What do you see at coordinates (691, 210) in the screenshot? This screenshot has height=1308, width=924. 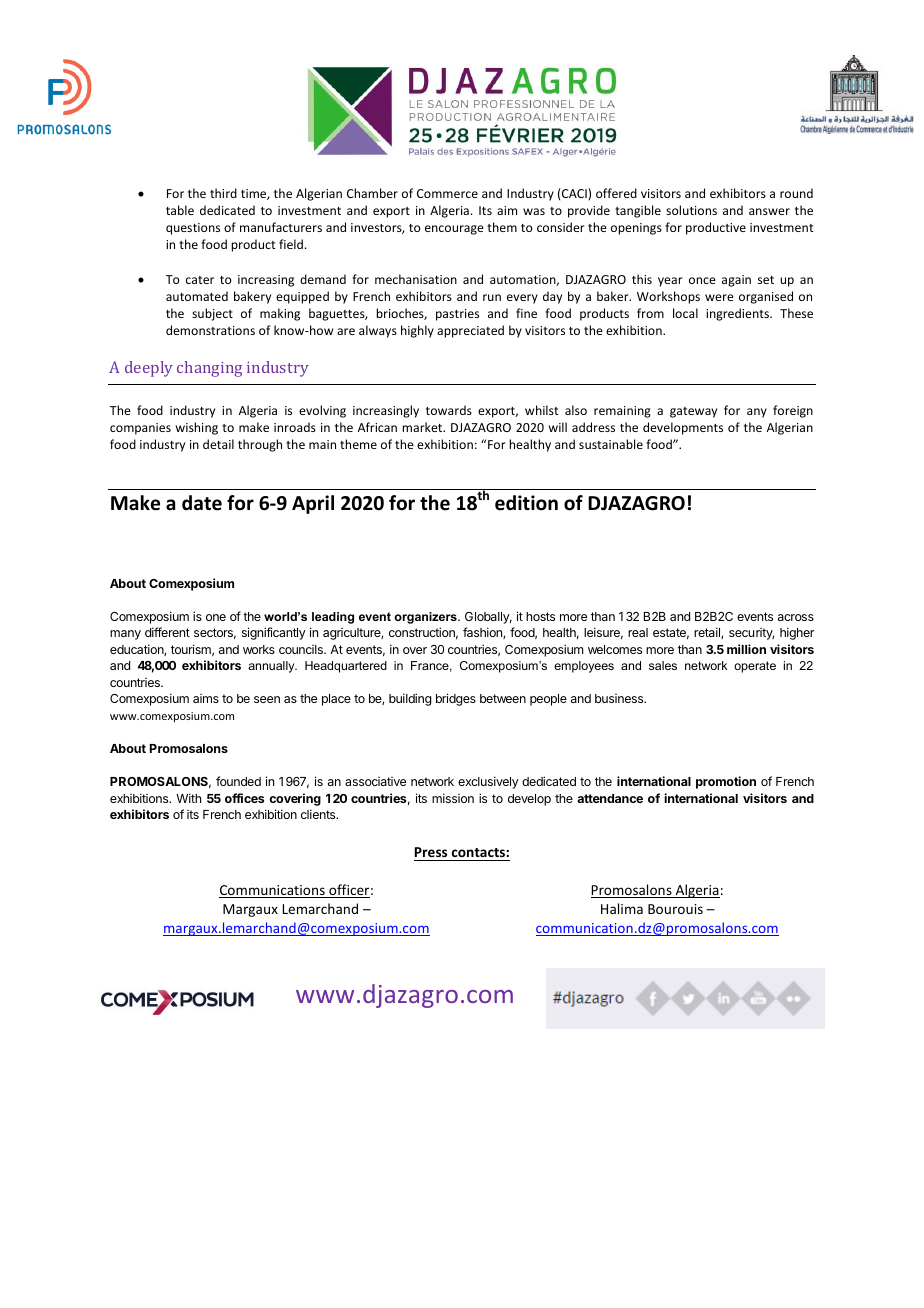 I see `solutions` at bounding box center [691, 210].
